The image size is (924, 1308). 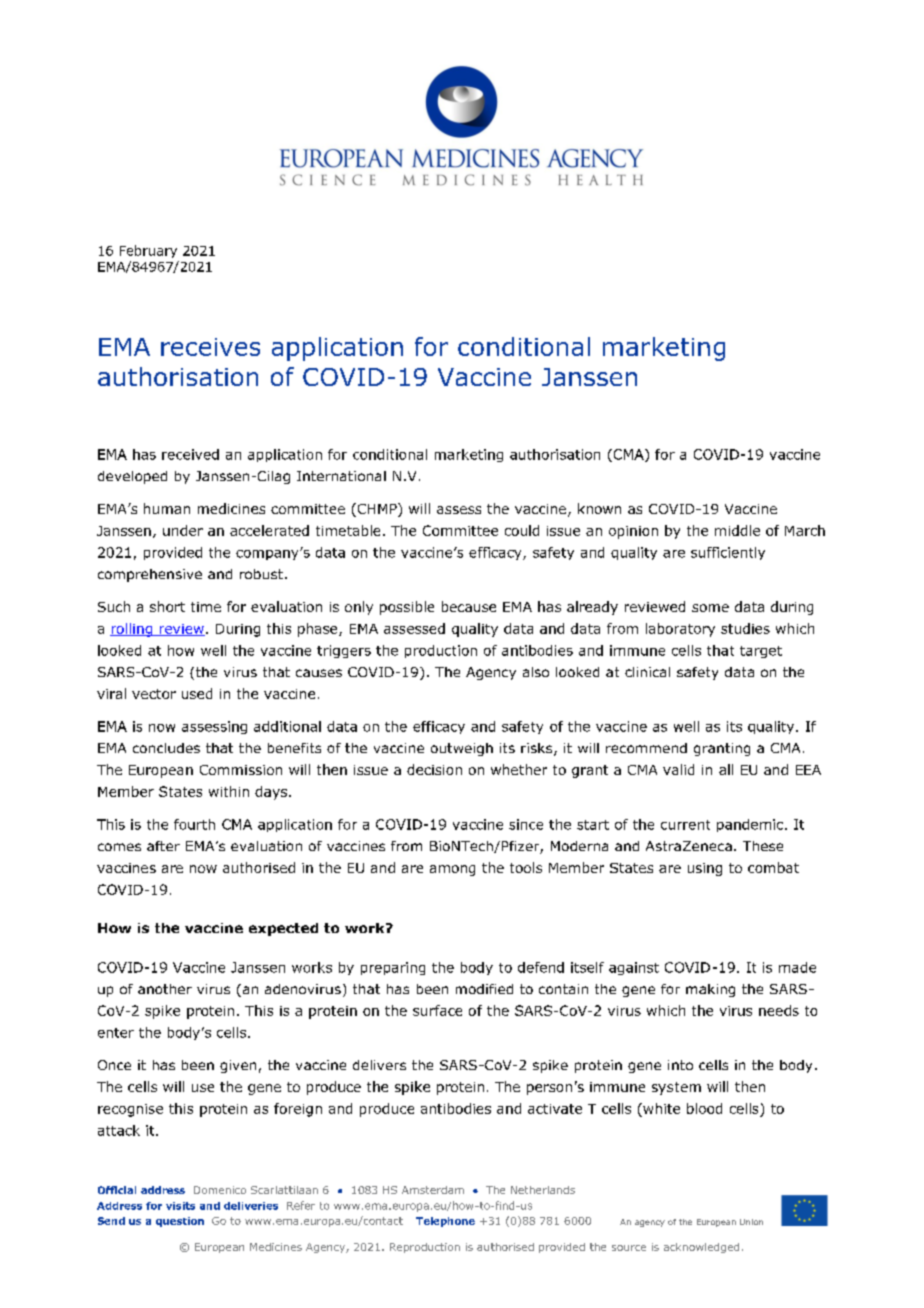 I want to click on Union, so click(x=751, y=1222).
